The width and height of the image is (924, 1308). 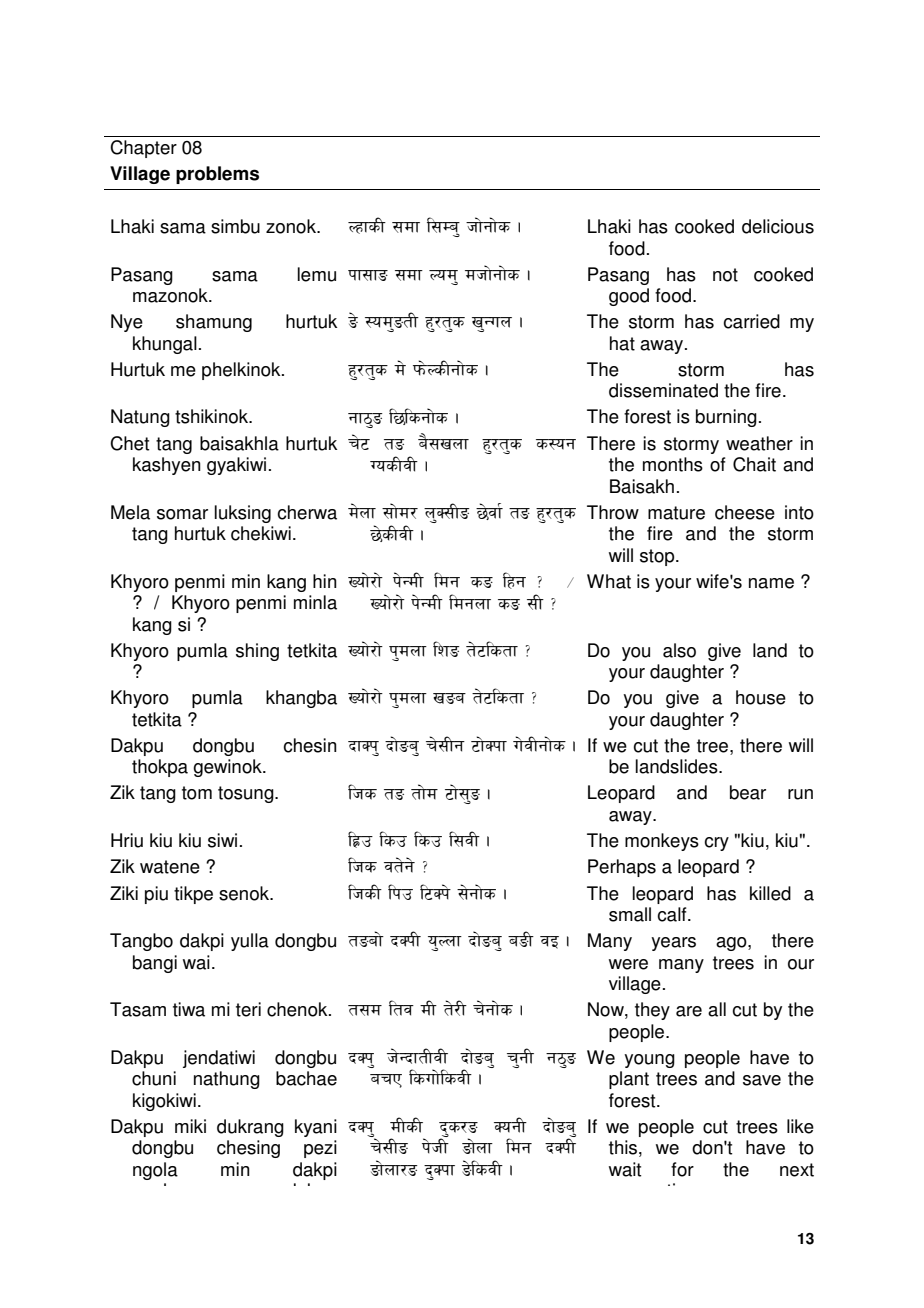 I want to click on house, so click(x=761, y=697).
